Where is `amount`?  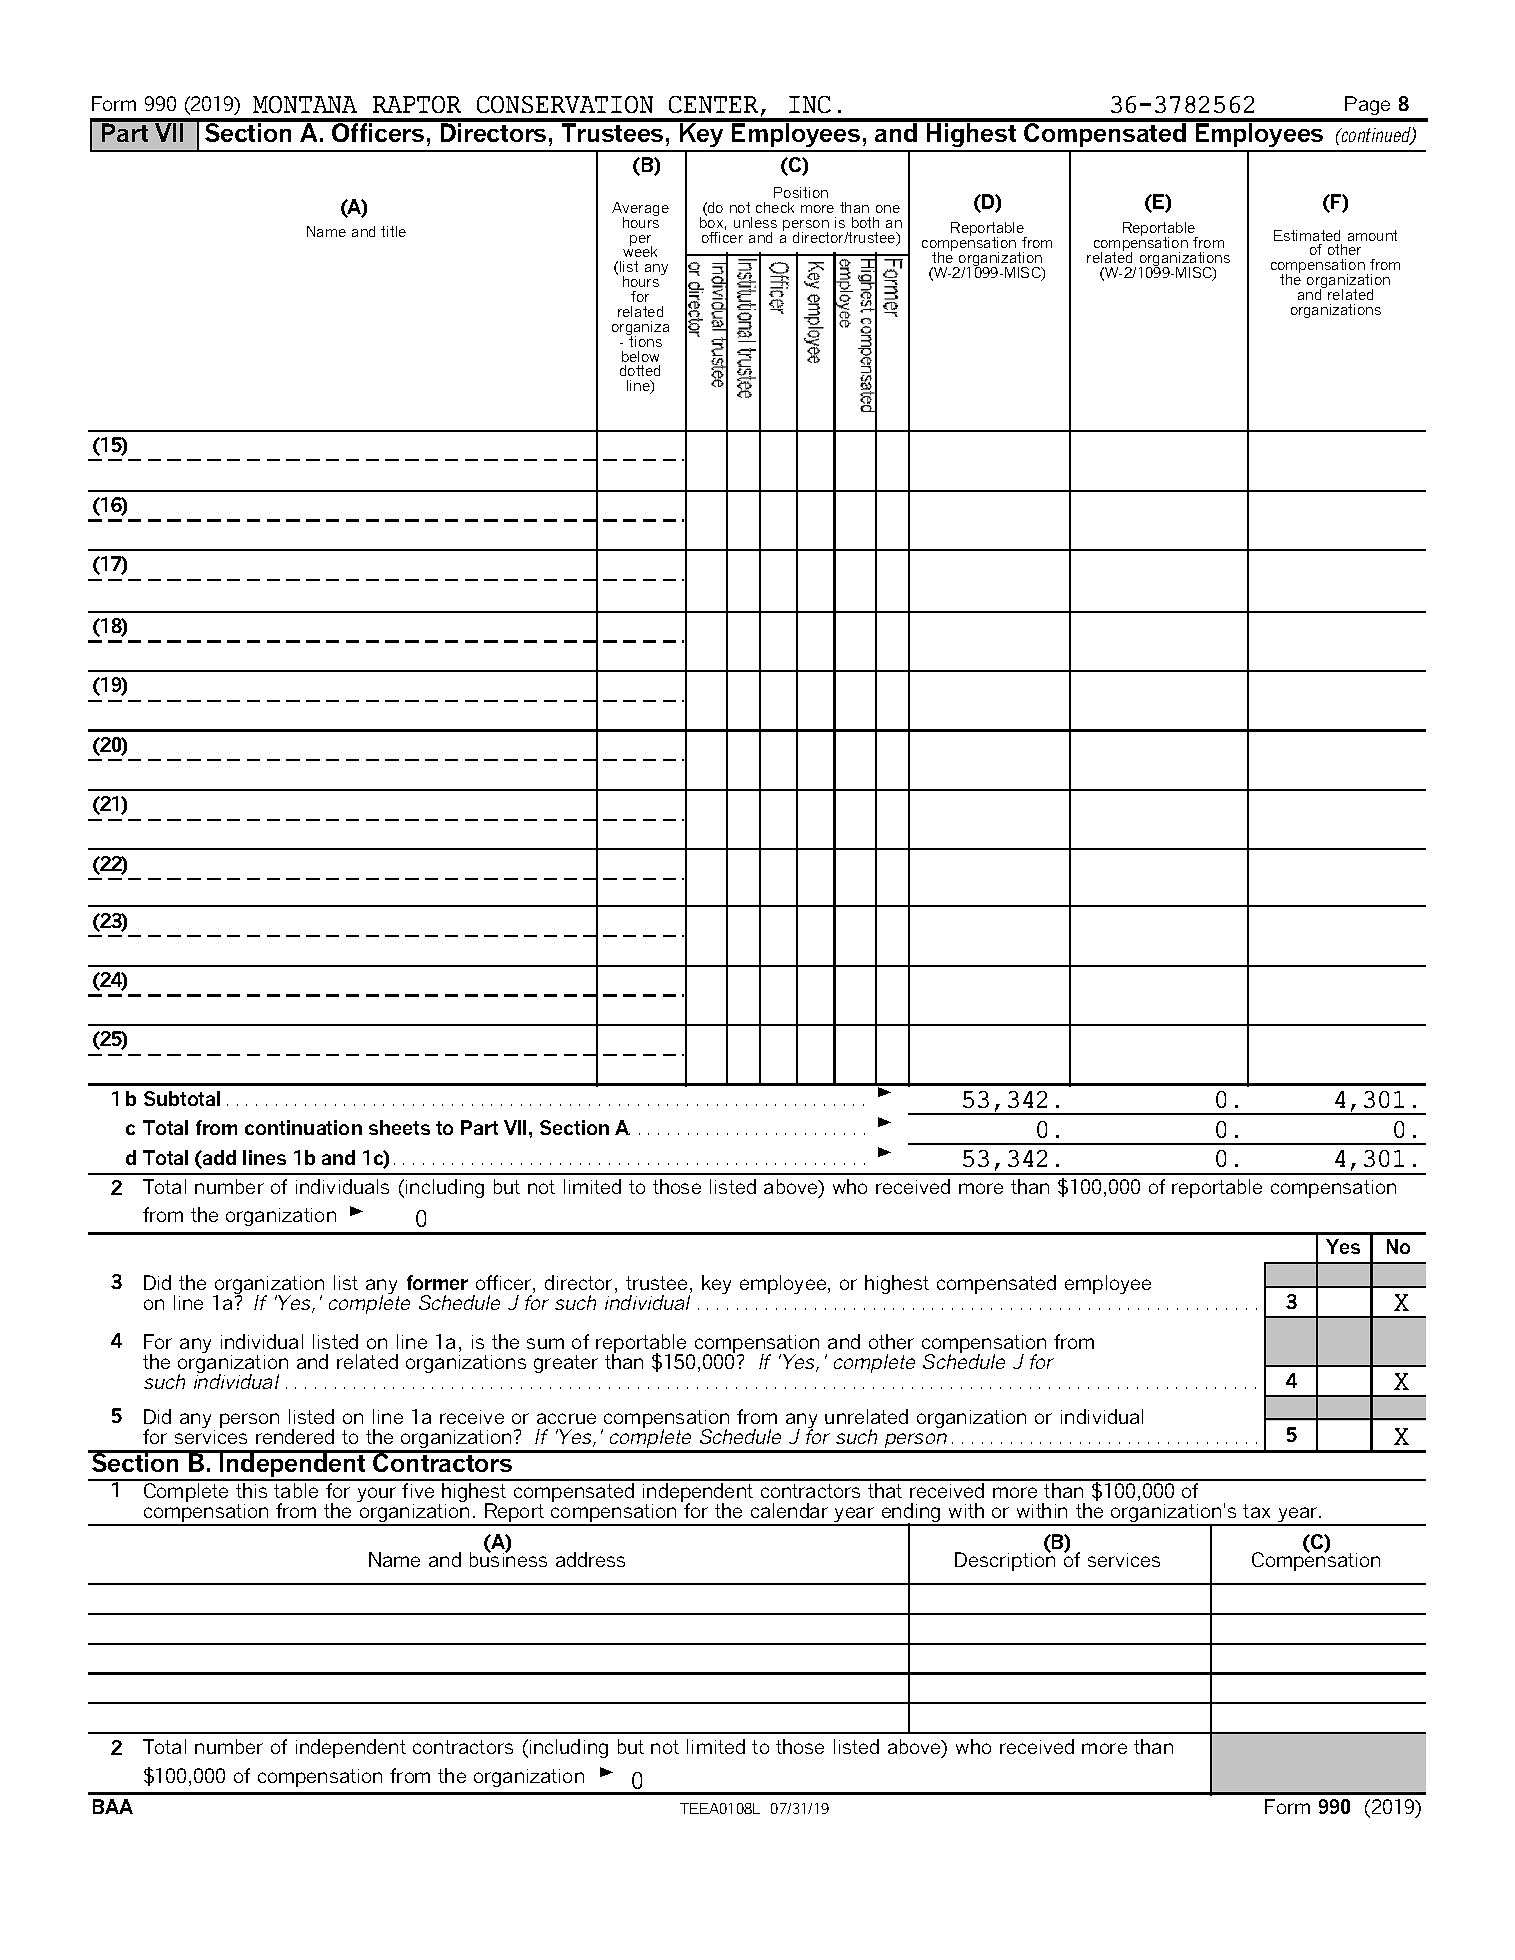
amount is located at coordinates (1372, 235).
